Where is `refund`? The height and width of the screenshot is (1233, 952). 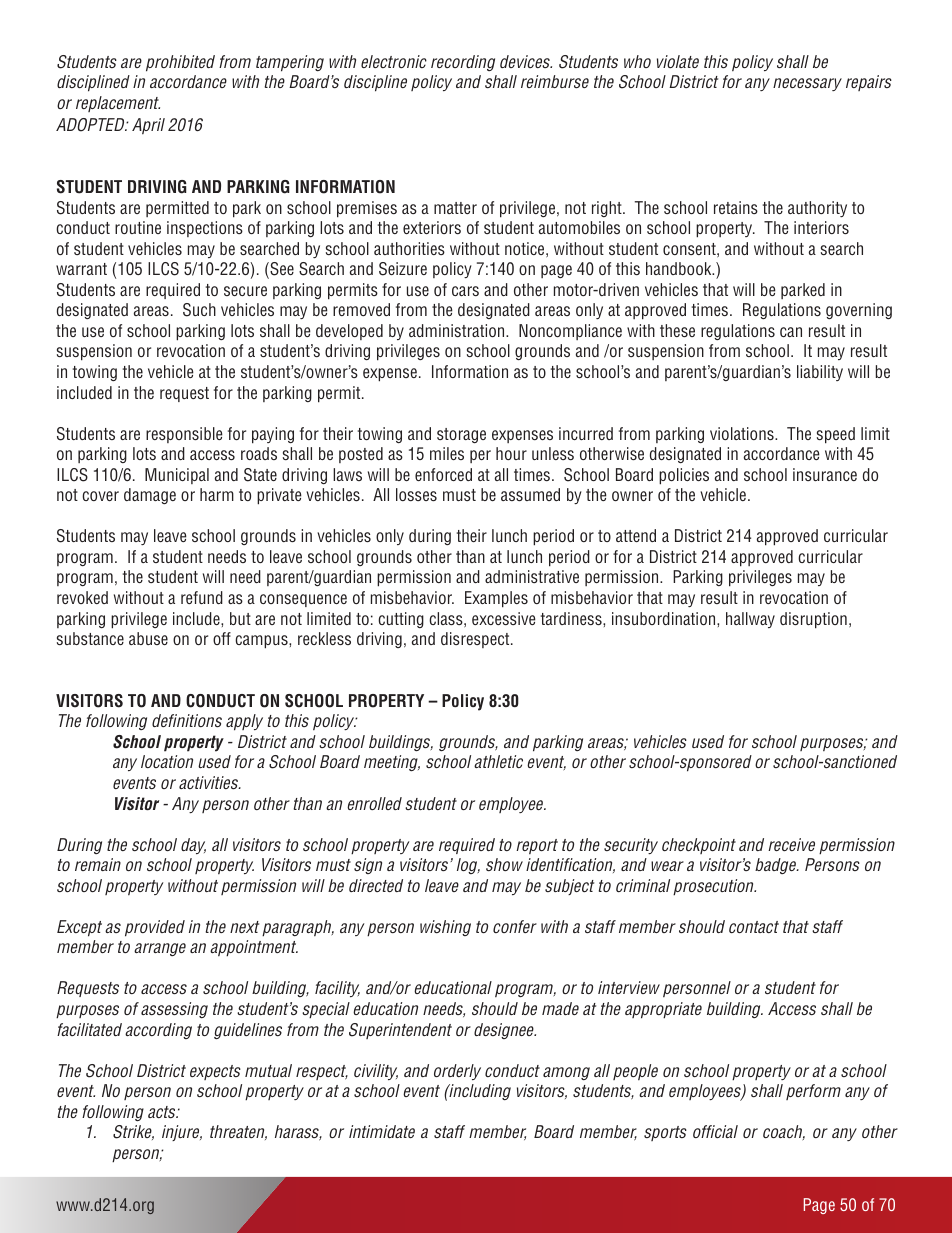 refund is located at coordinates (202, 597).
